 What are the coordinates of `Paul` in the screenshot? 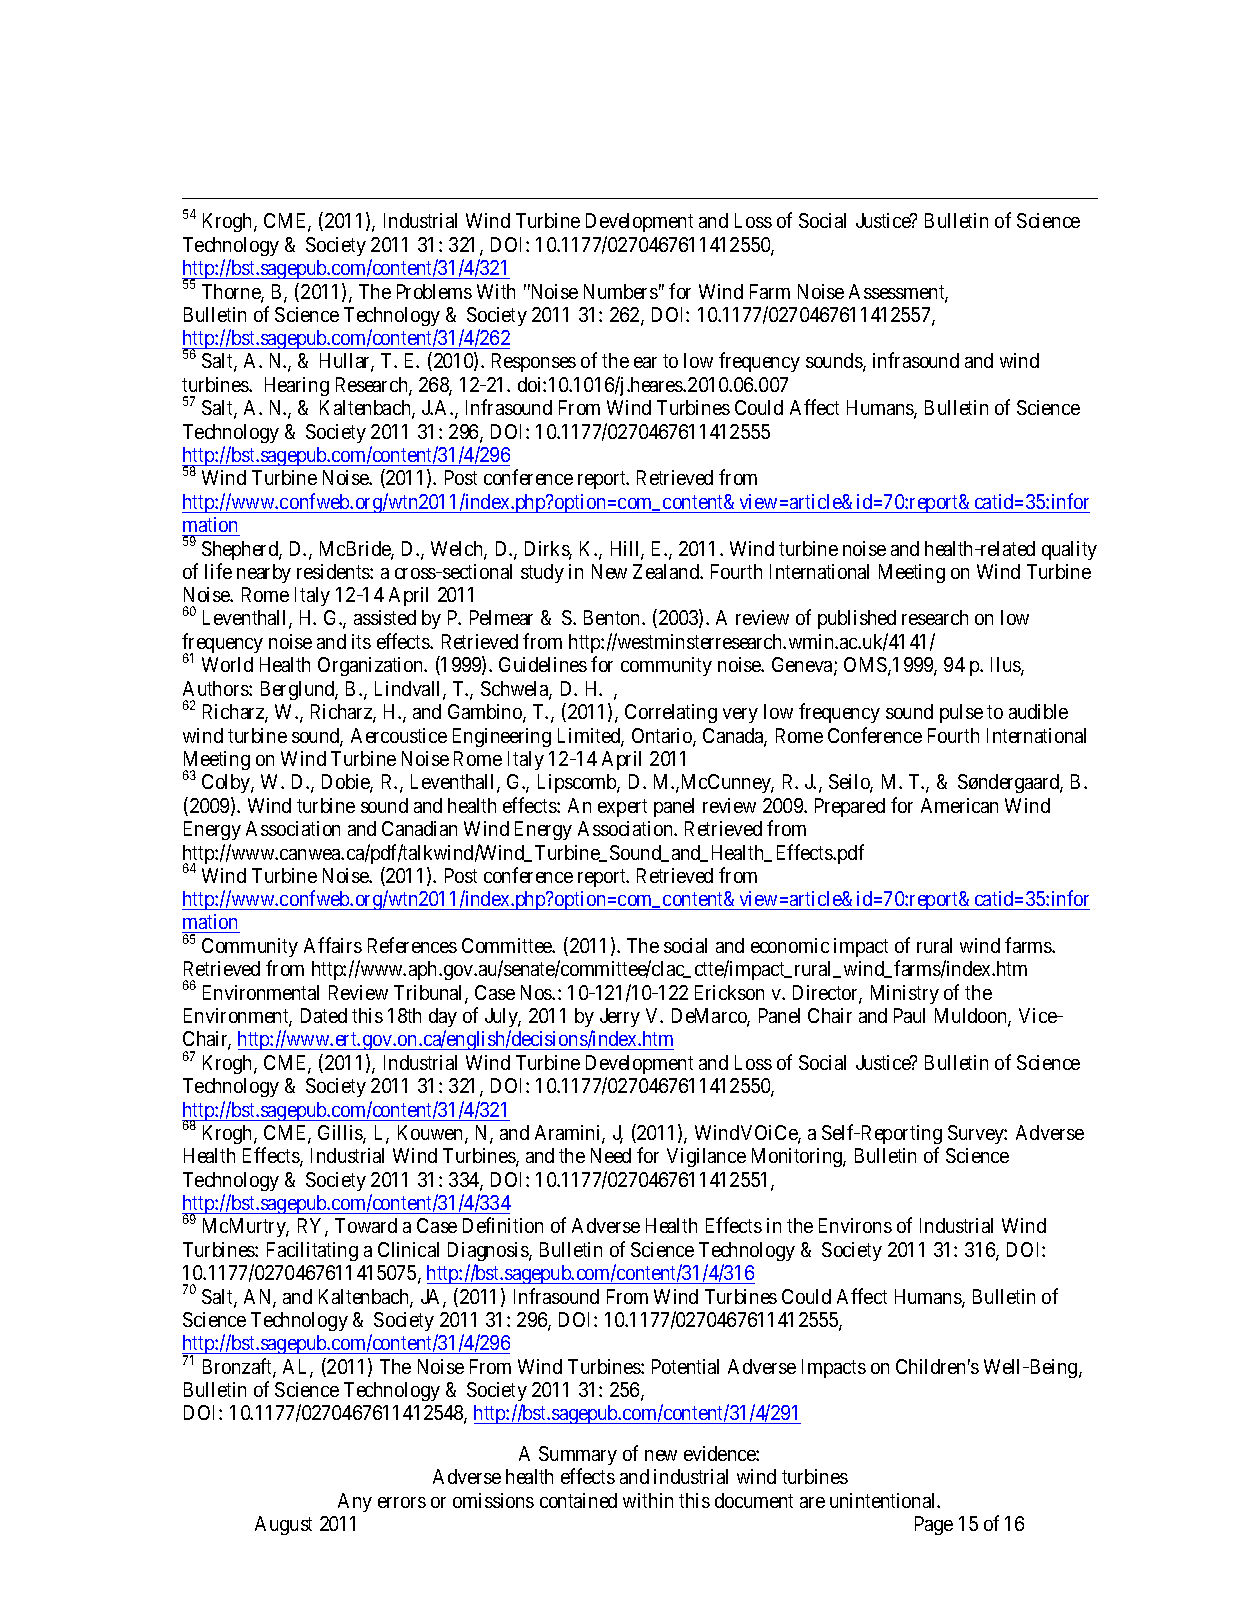 It's located at (909, 1015).
